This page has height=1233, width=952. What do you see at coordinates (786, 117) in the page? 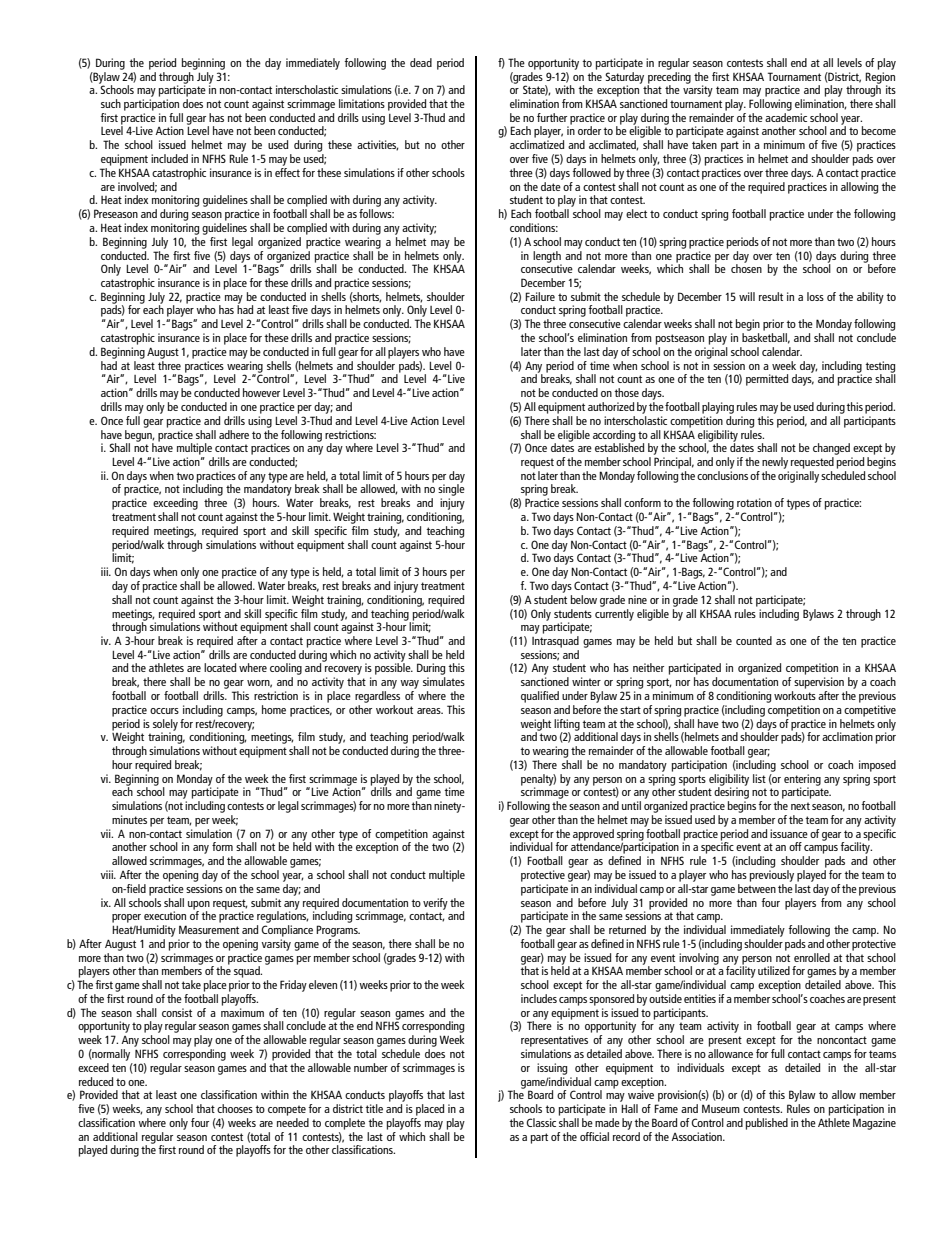
I see `academic` at bounding box center [786, 117].
